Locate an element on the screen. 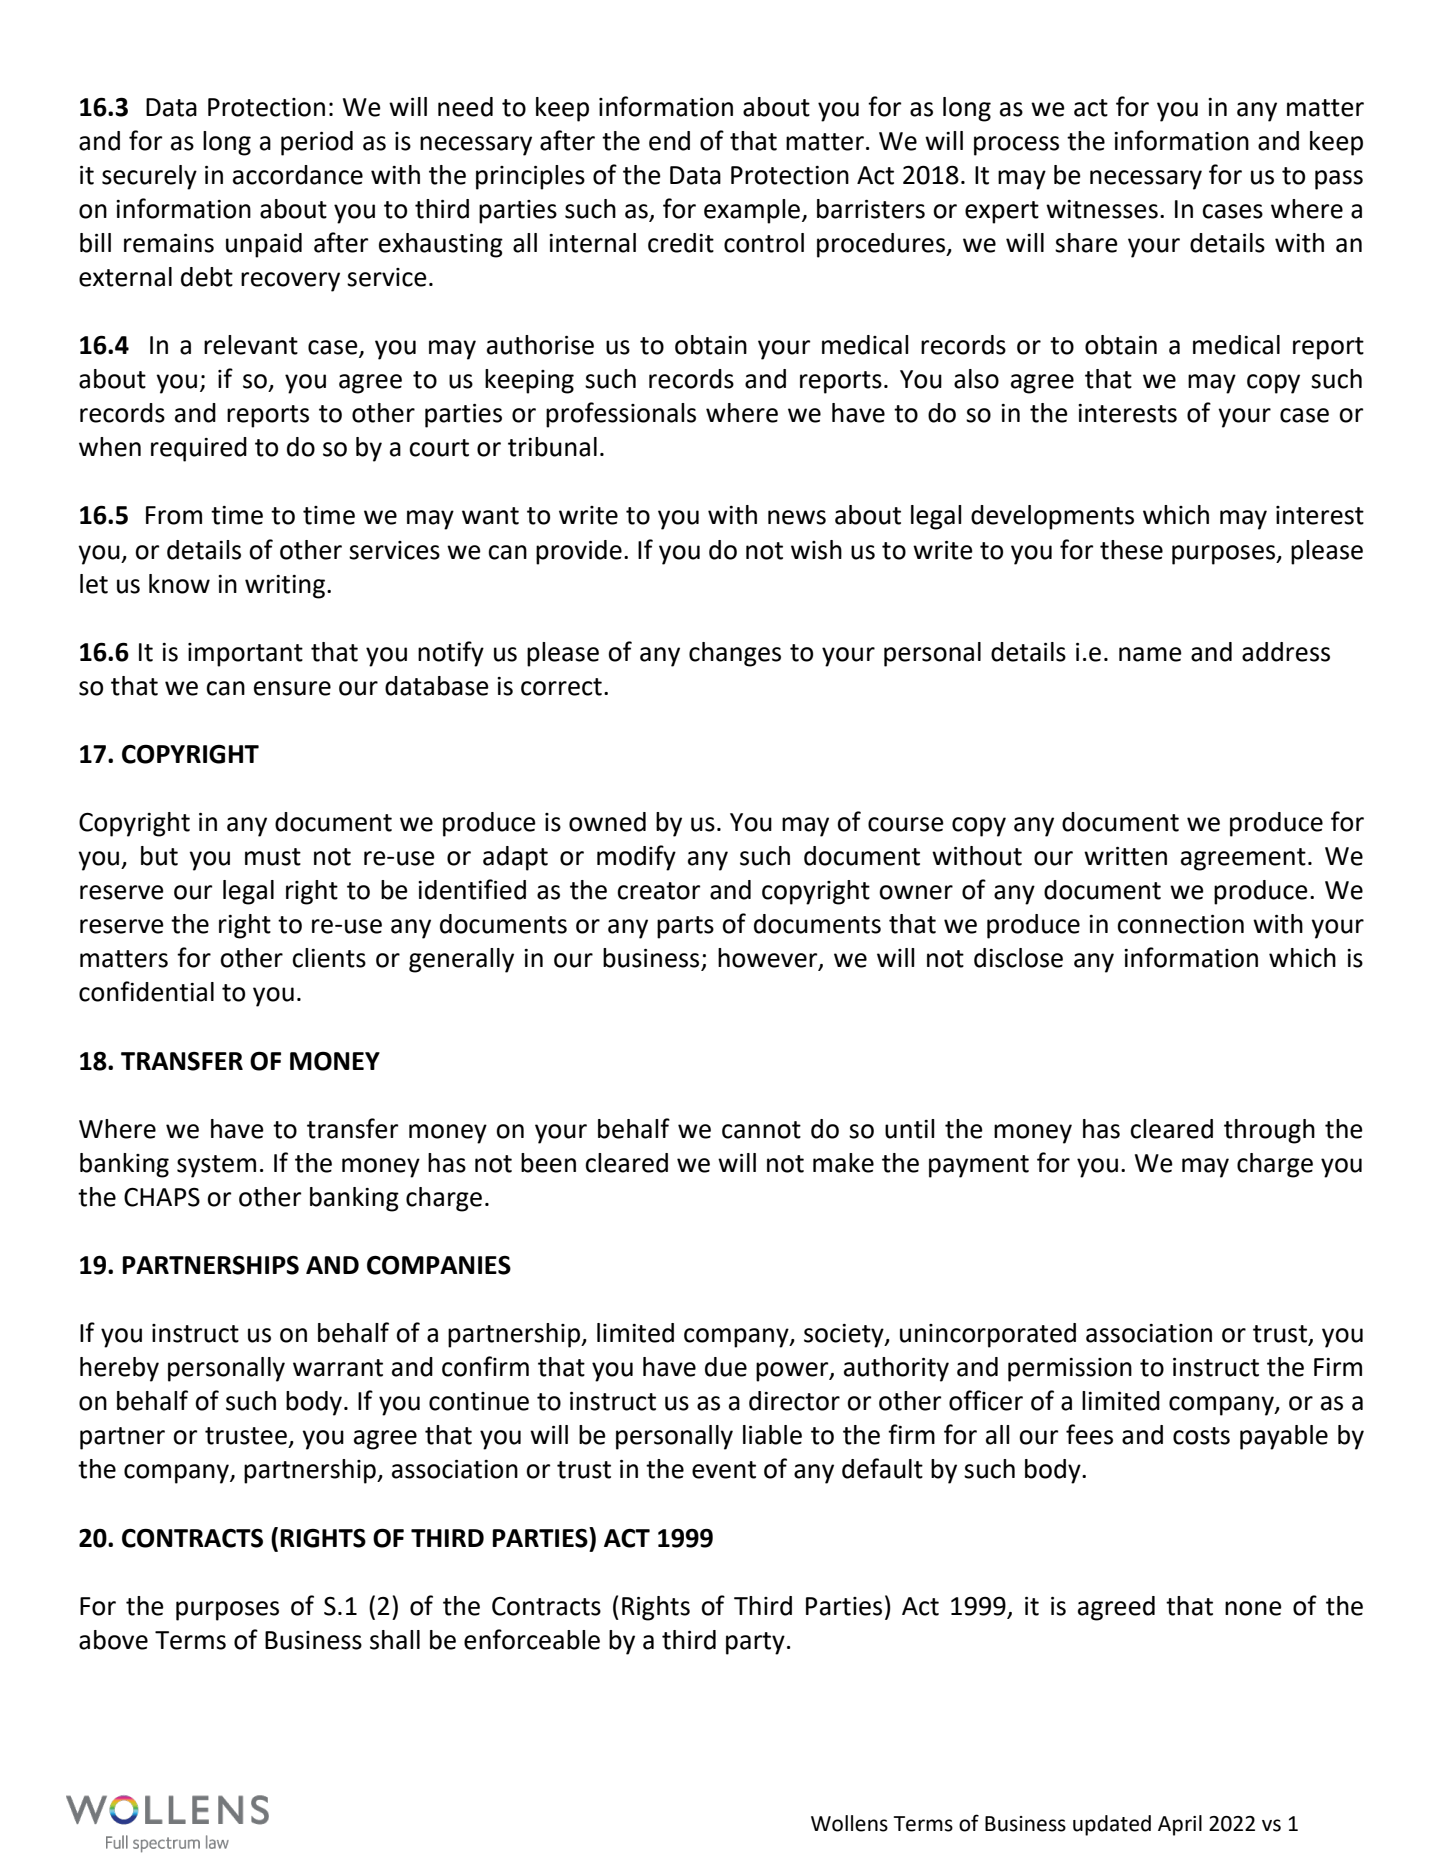  end is located at coordinates (669, 141).
